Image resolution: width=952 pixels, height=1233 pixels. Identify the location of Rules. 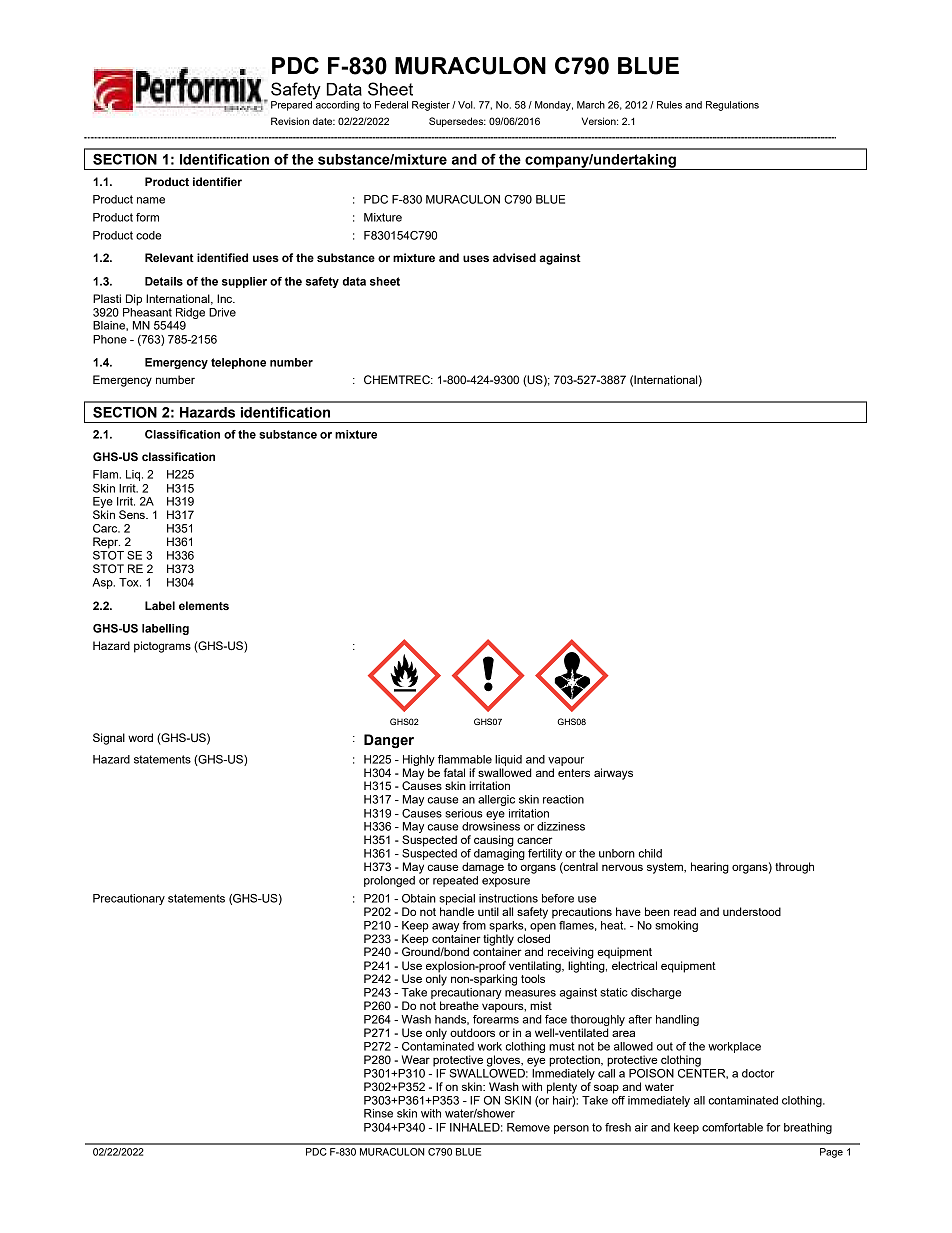
(669, 105).
